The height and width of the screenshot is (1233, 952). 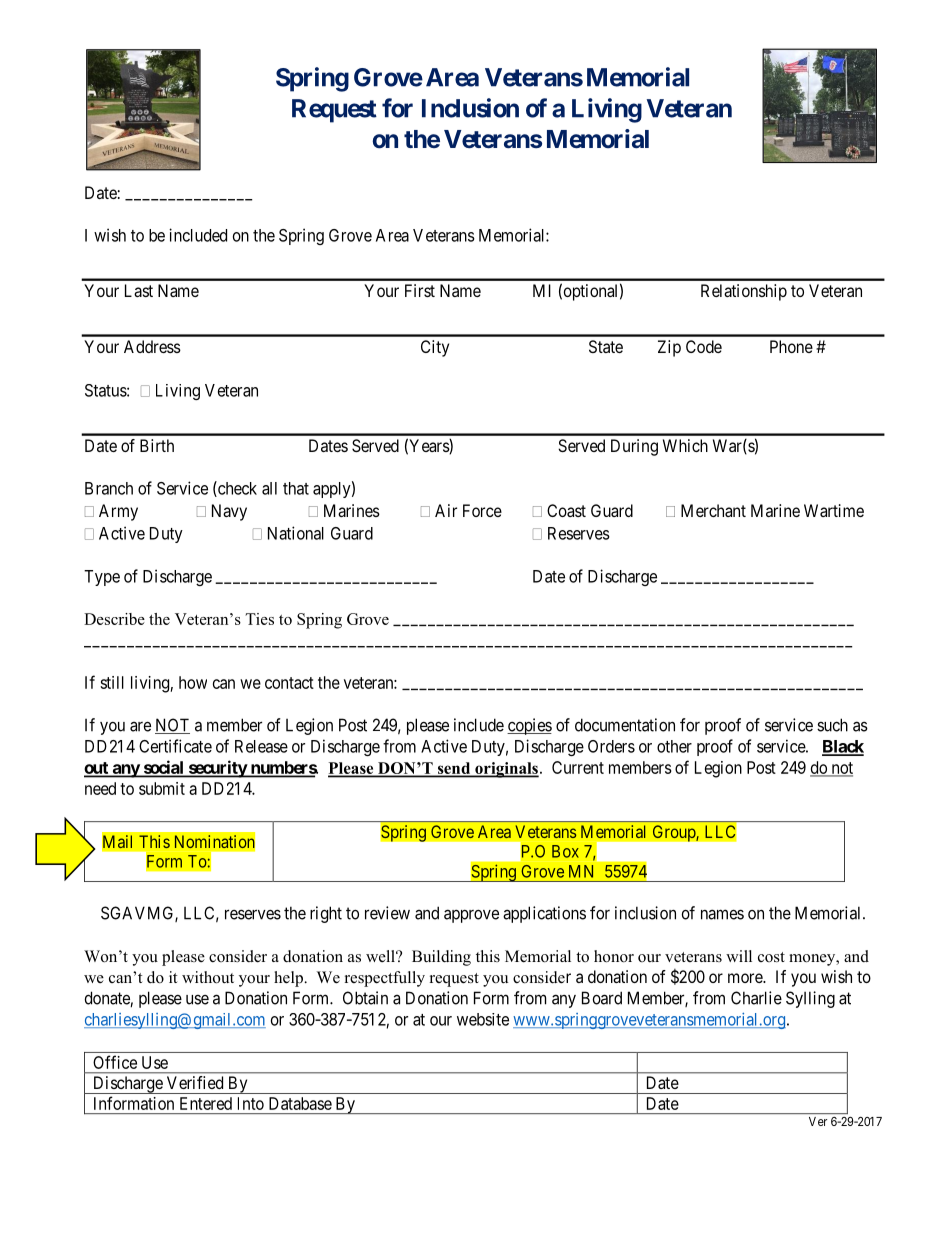 I want to click on Force, so click(x=482, y=510).
